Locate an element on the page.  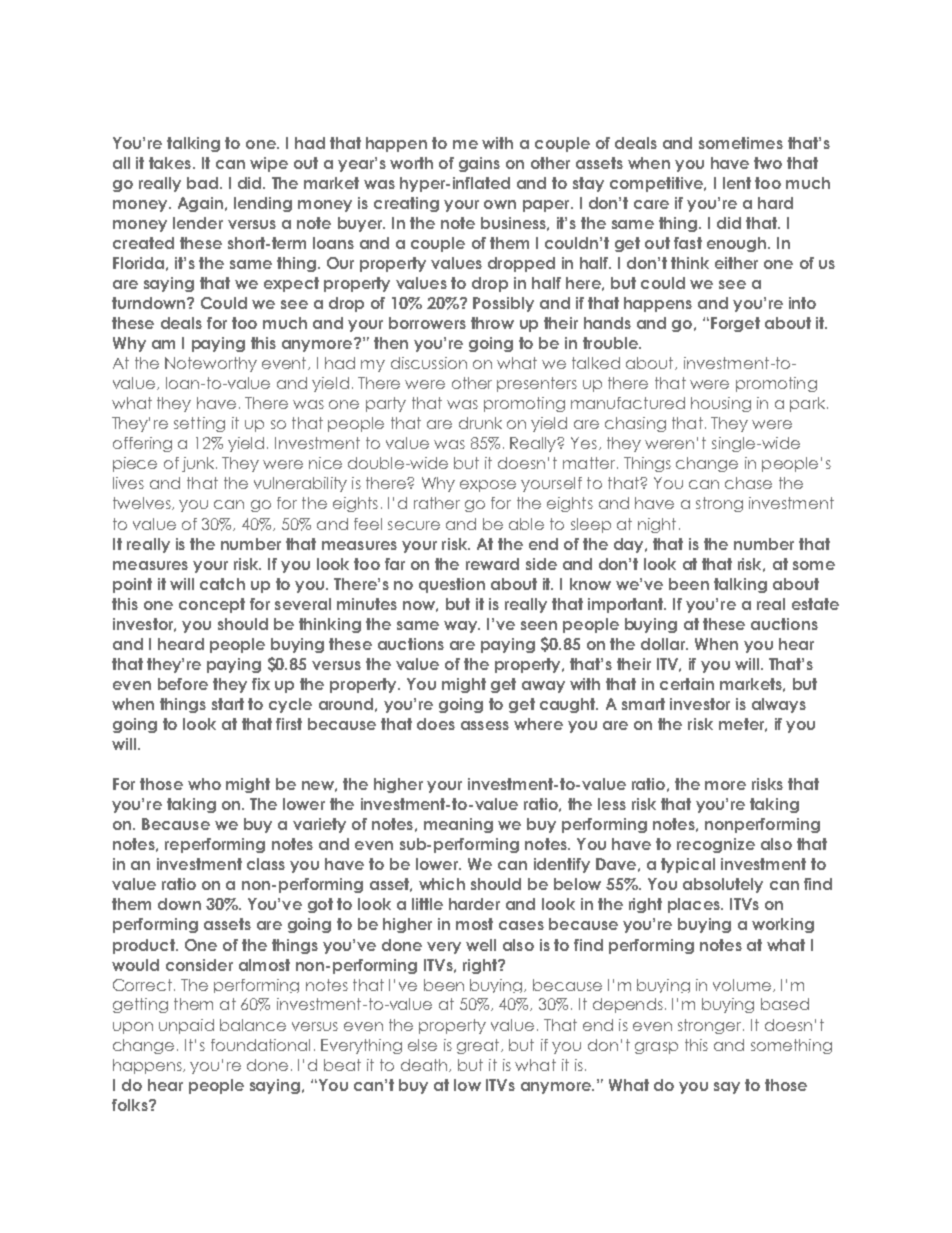
gains is located at coordinates (479, 164).
